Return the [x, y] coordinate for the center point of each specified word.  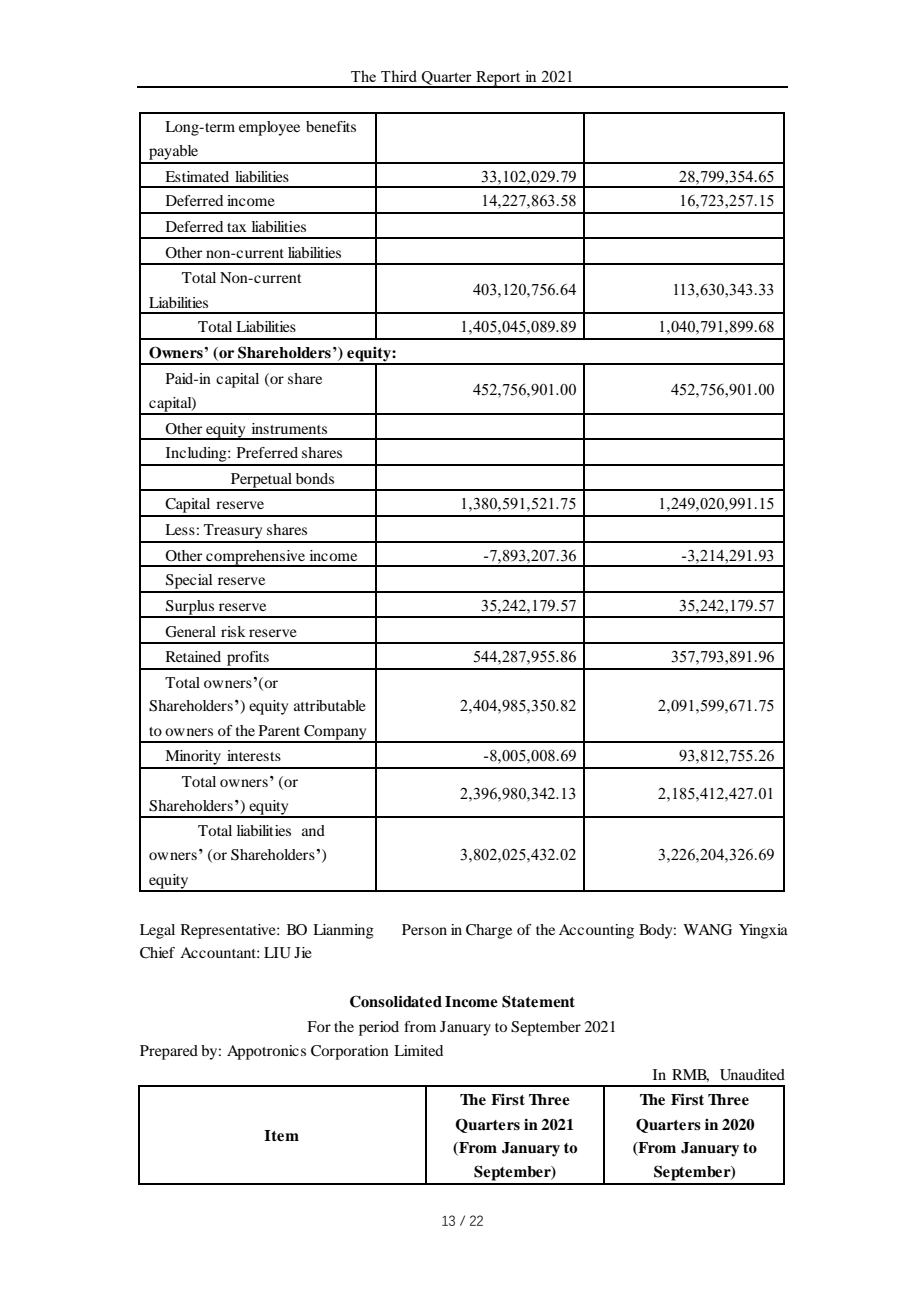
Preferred [267, 452]
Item [281, 1136]
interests [254, 755]
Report [498, 79]
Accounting [596, 931]
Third [399, 76]
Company [335, 733]
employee [269, 128]
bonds [315, 478]
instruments [289, 428]
